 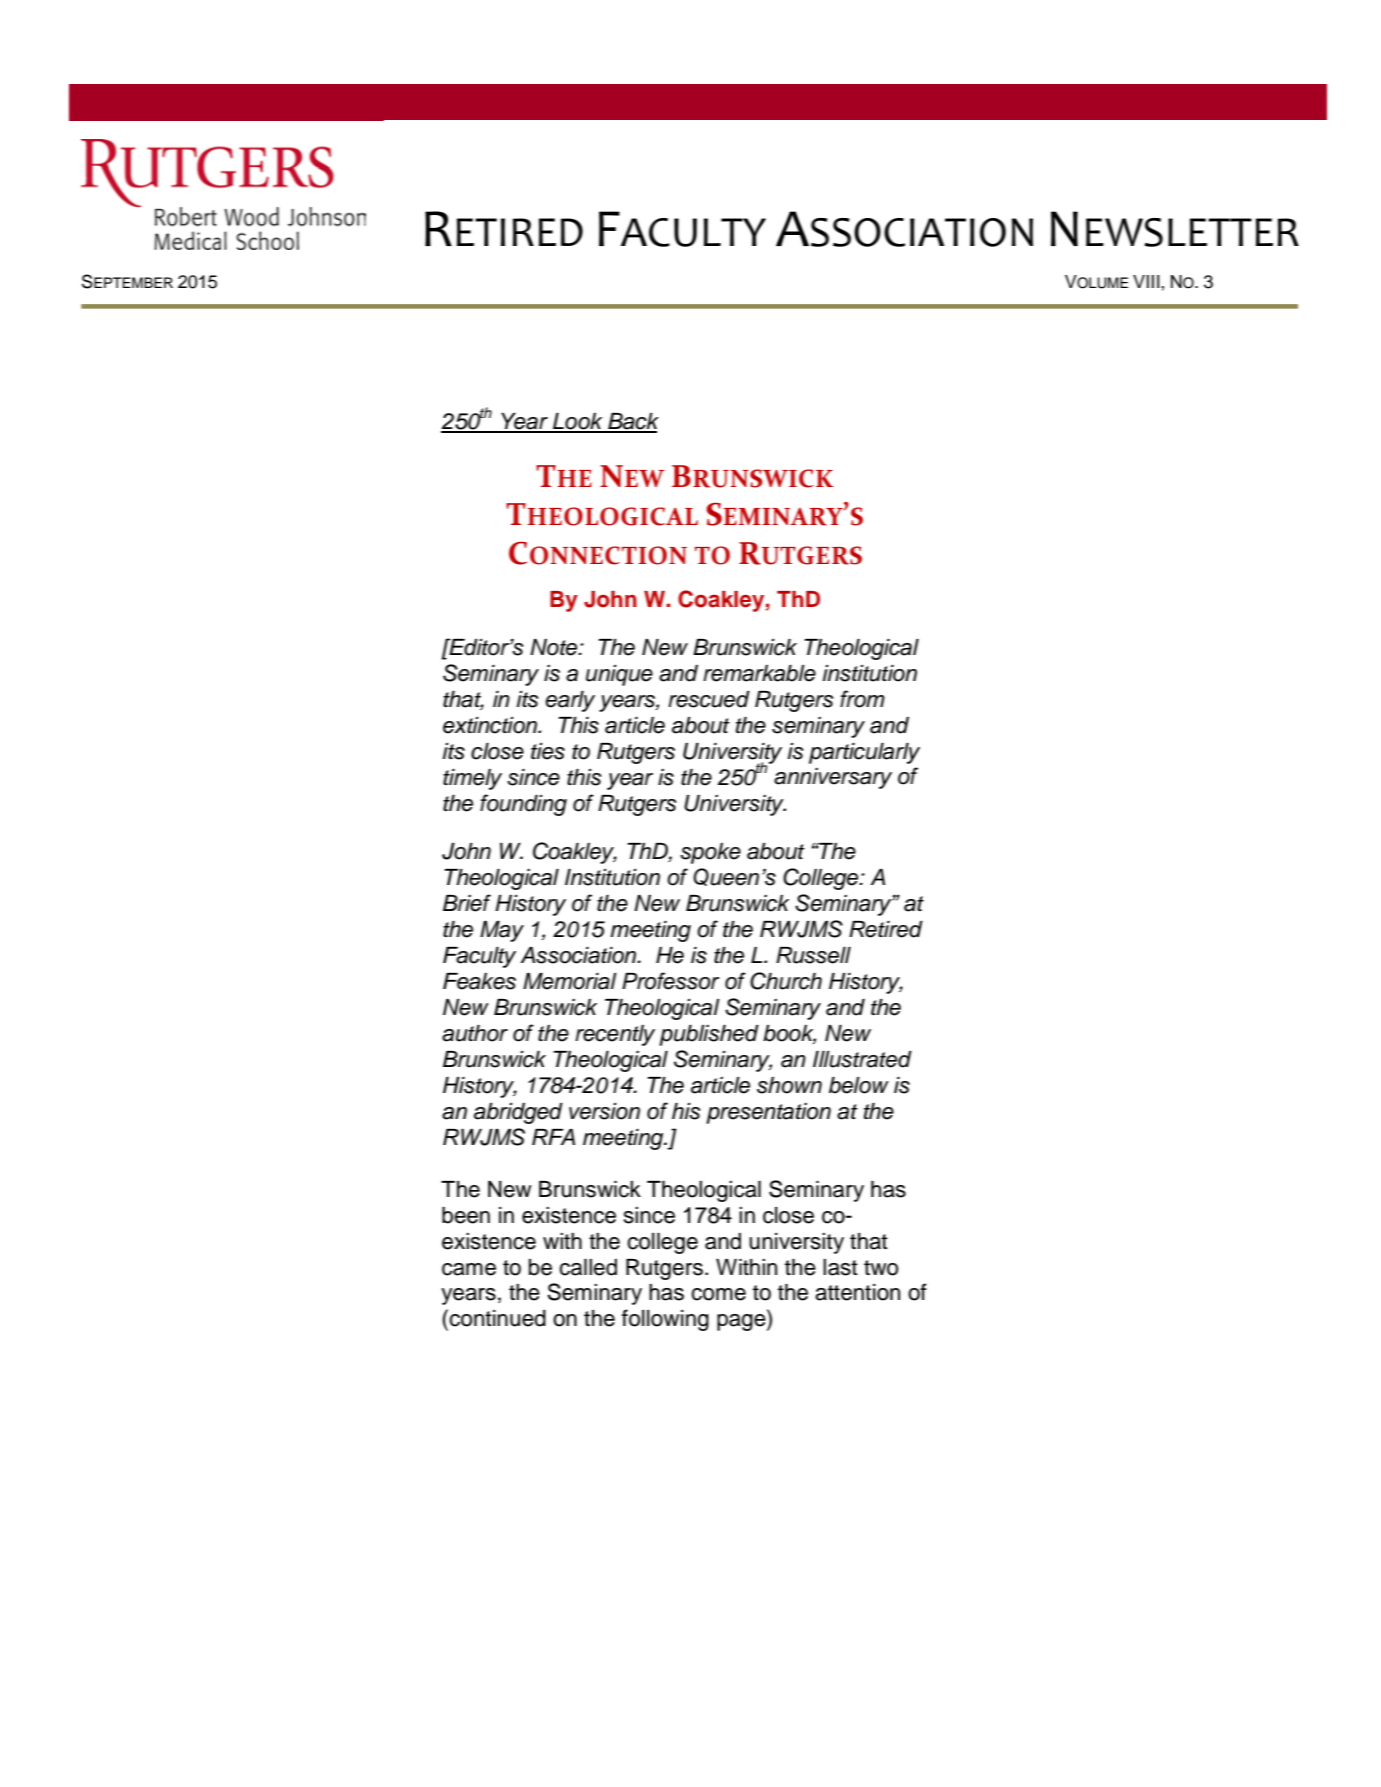 What do you see at coordinates (840, 1267) in the screenshot?
I see `last` at bounding box center [840, 1267].
